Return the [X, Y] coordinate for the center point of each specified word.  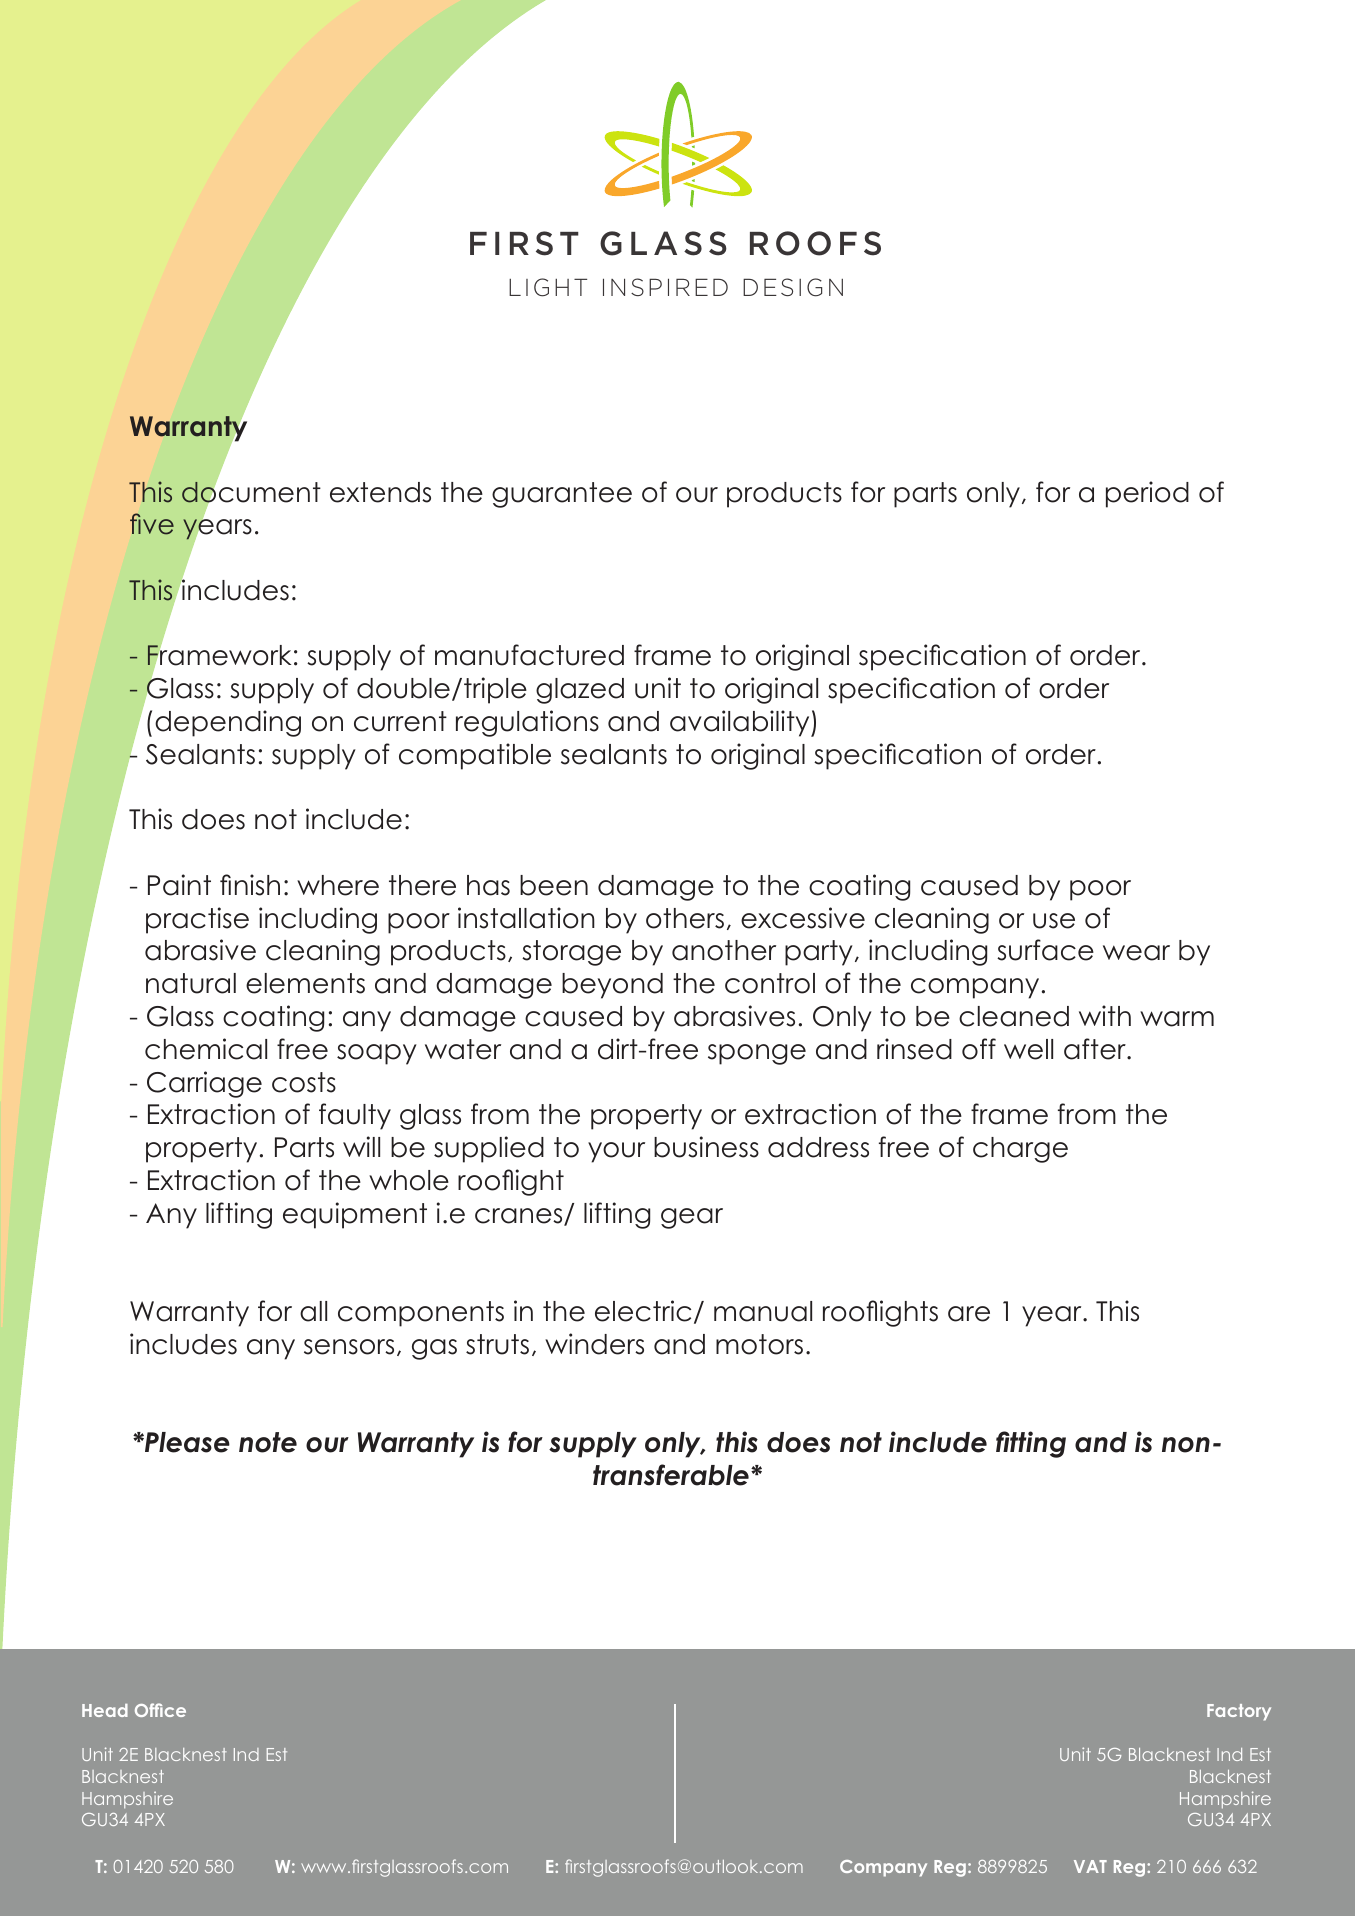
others [685, 918]
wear [1136, 953]
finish [250, 885]
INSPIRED [665, 287]
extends [380, 492]
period [1147, 494]
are [969, 1314]
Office [160, 1710]
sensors [349, 1347]
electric [643, 1311]
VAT [1090, 1866]
